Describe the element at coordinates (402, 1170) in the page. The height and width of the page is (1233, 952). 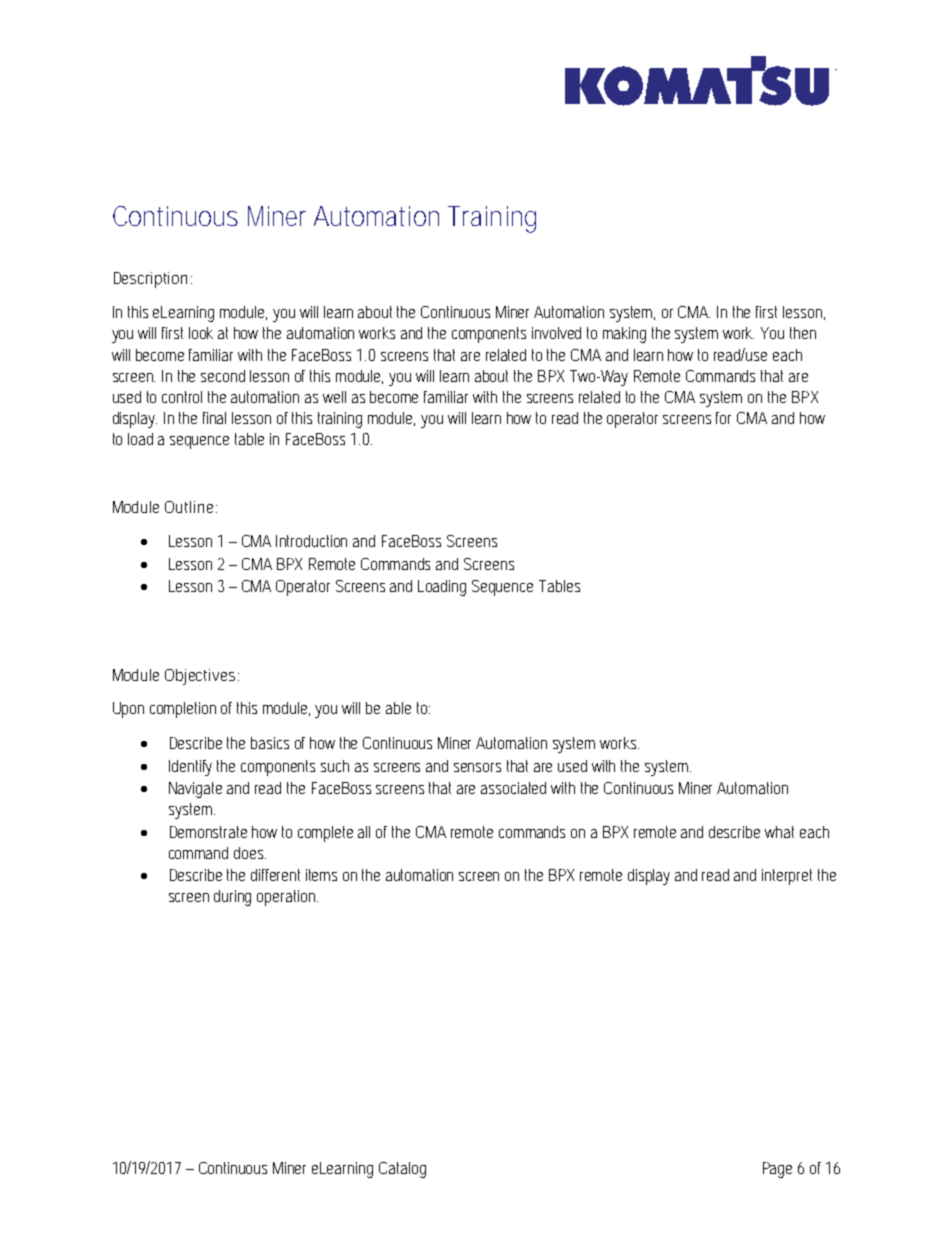
I see `Catalog` at that location.
